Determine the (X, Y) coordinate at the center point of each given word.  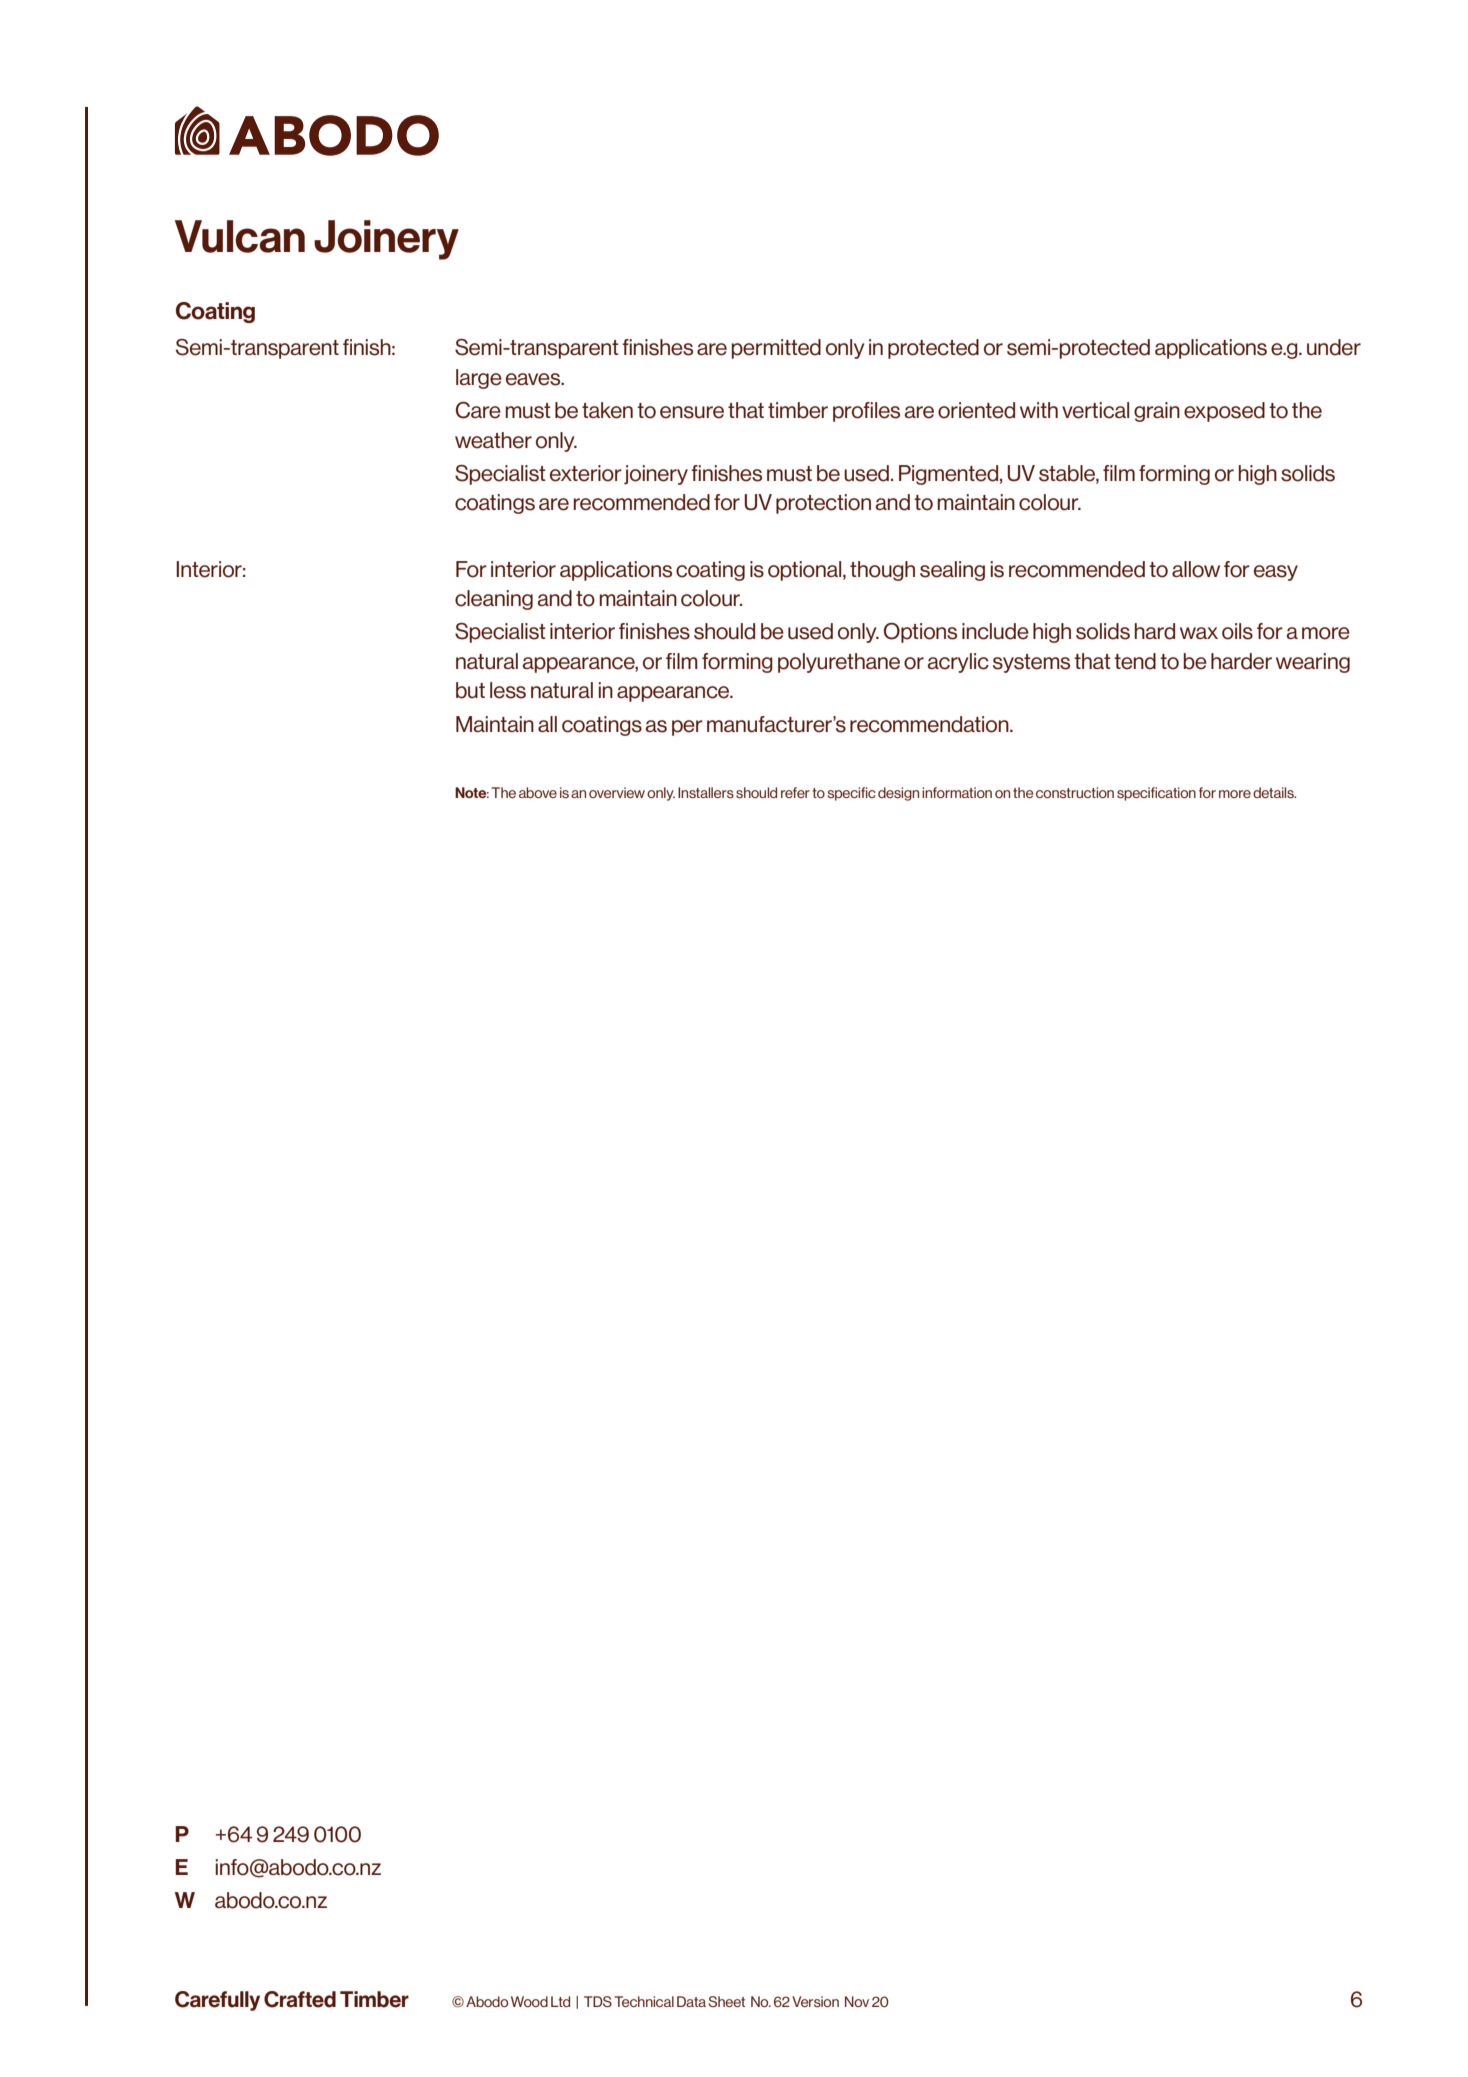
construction (1075, 792)
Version (815, 2001)
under (1334, 347)
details (1274, 792)
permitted (776, 349)
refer (795, 792)
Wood (529, 2001)
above (538, 792)
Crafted (300, 1999)
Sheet (726, 2001)
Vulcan (240, 236)
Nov (857, 2001)
